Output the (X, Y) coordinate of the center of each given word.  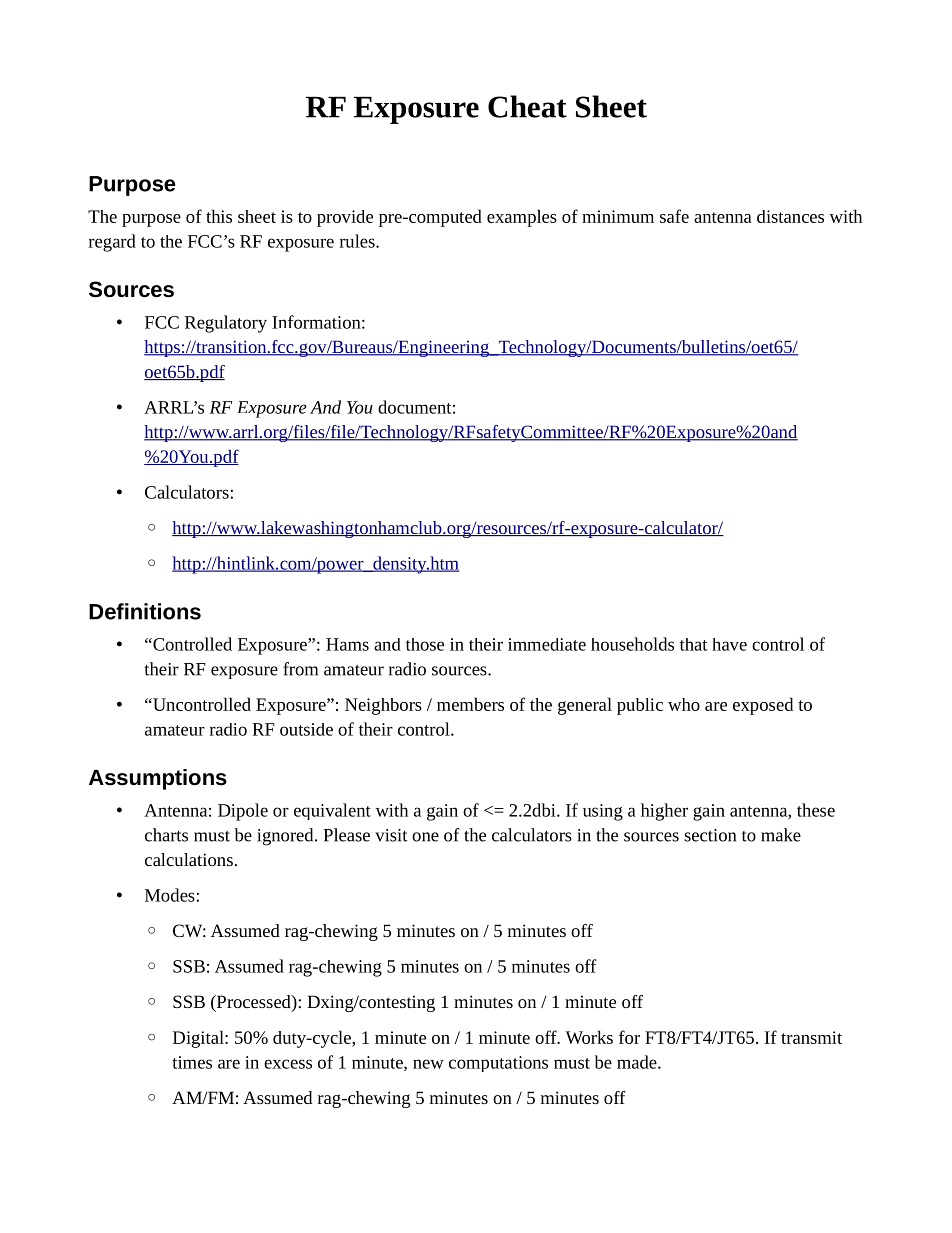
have (729, 644)
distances (790, 216)
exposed (763, 706)
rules (358, 241)
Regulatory (226, 324)
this (219, 216)
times (192, 1062)
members (470, 704)
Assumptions (158, 779)
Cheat (527, 106)
